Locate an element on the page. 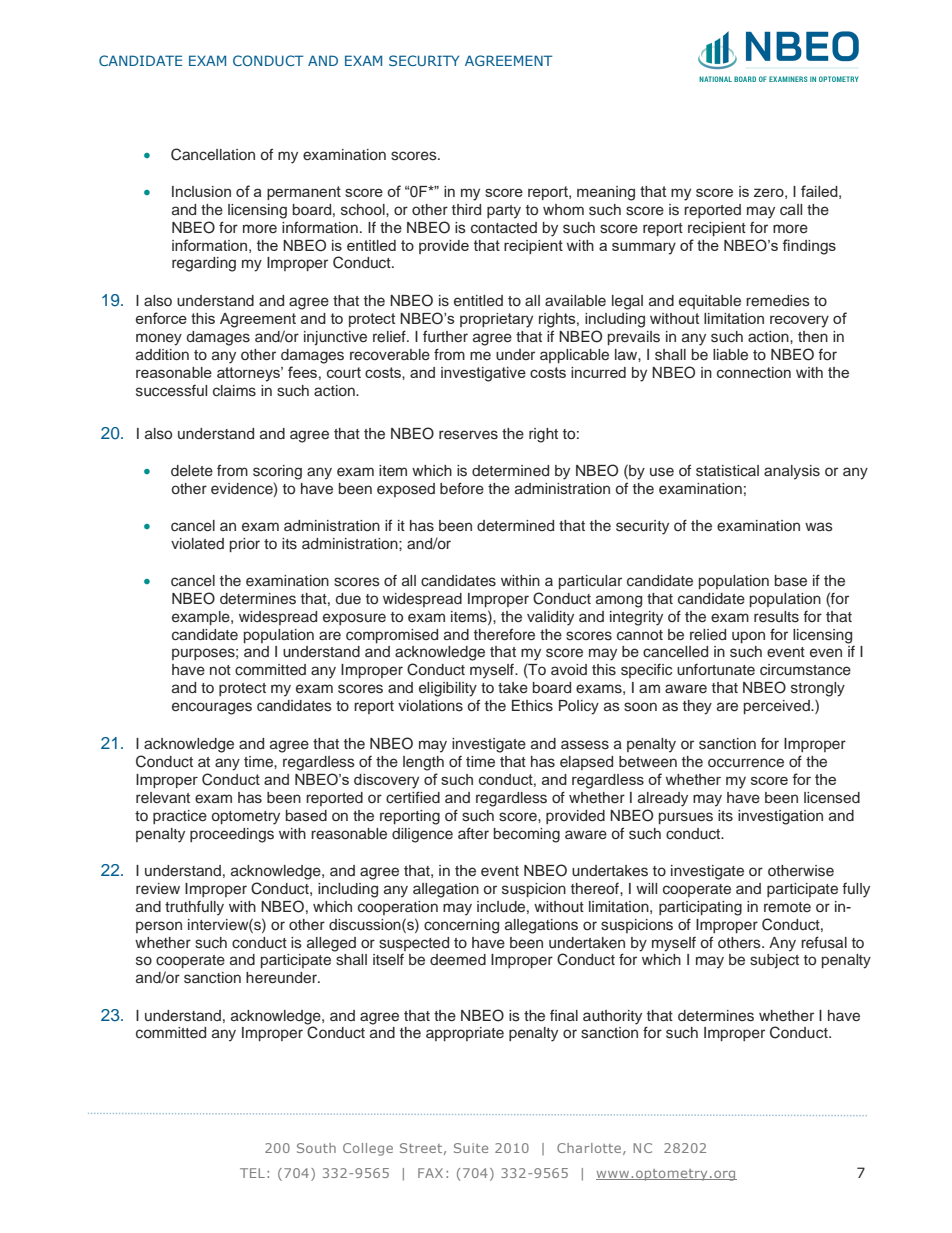  call is located at coordinates (791, 209).
